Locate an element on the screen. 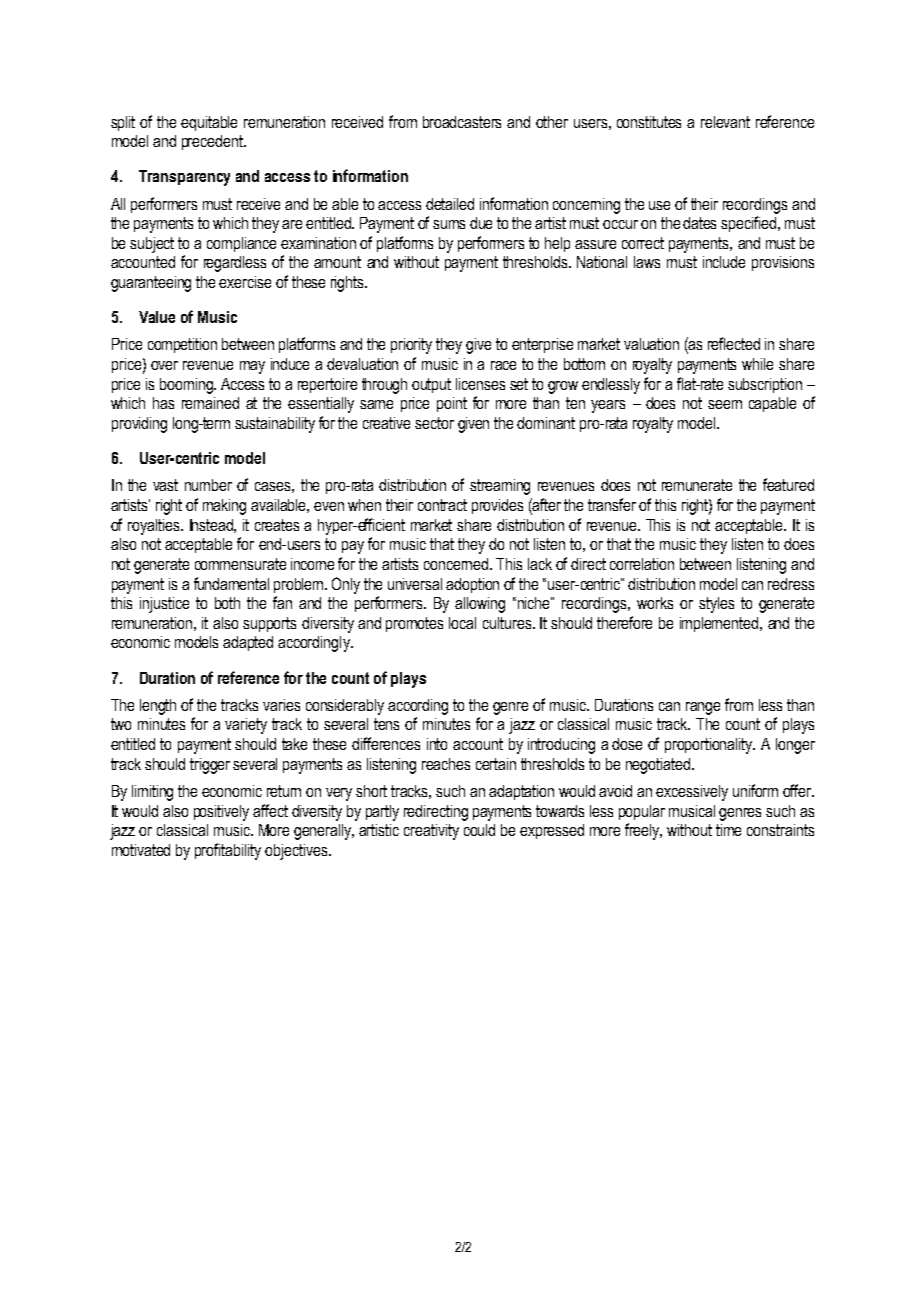 This screenshot has width=924, height=1308. contract is located at coordinates (442, 505).
